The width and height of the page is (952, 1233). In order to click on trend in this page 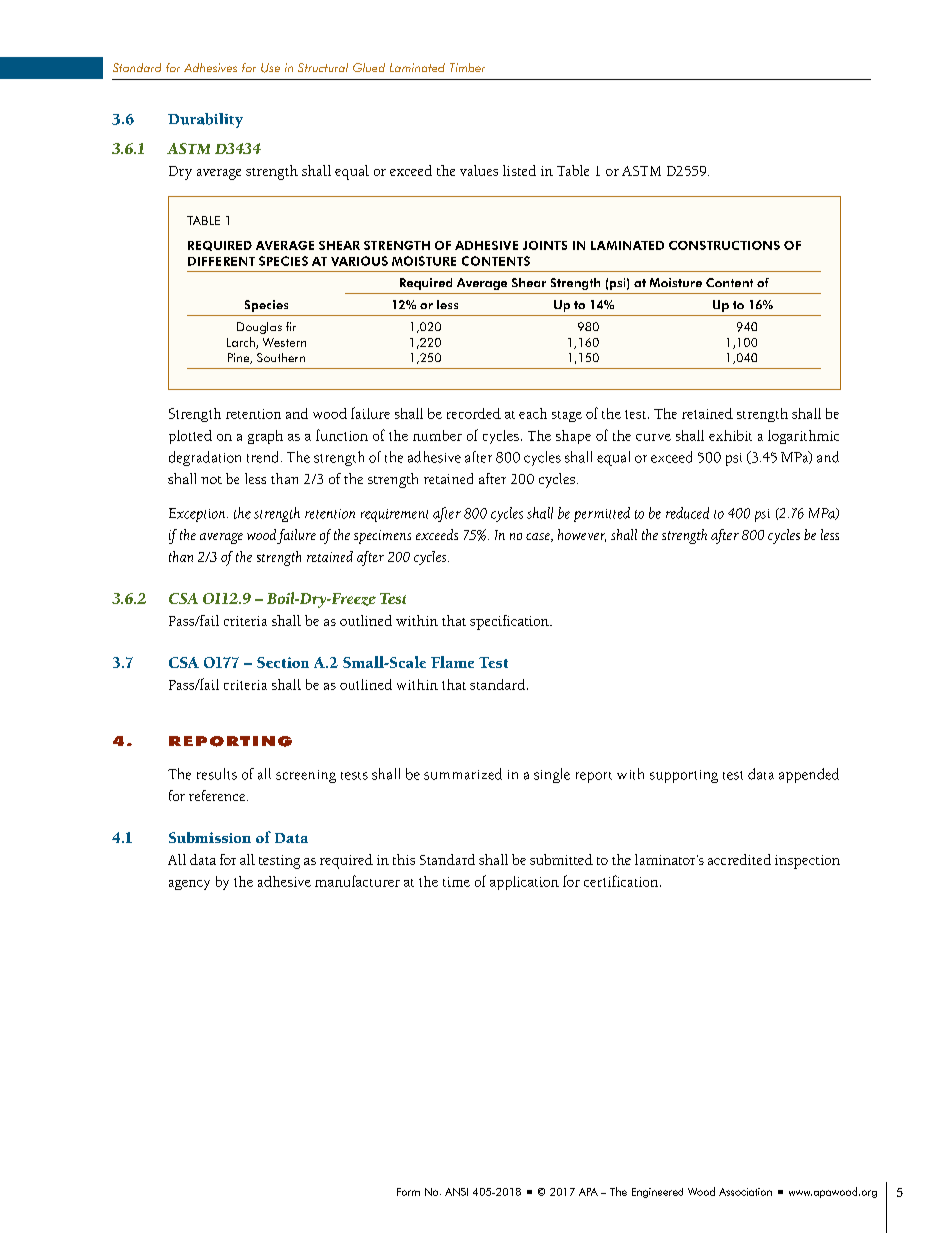, I will do `click(262, 457)`.
